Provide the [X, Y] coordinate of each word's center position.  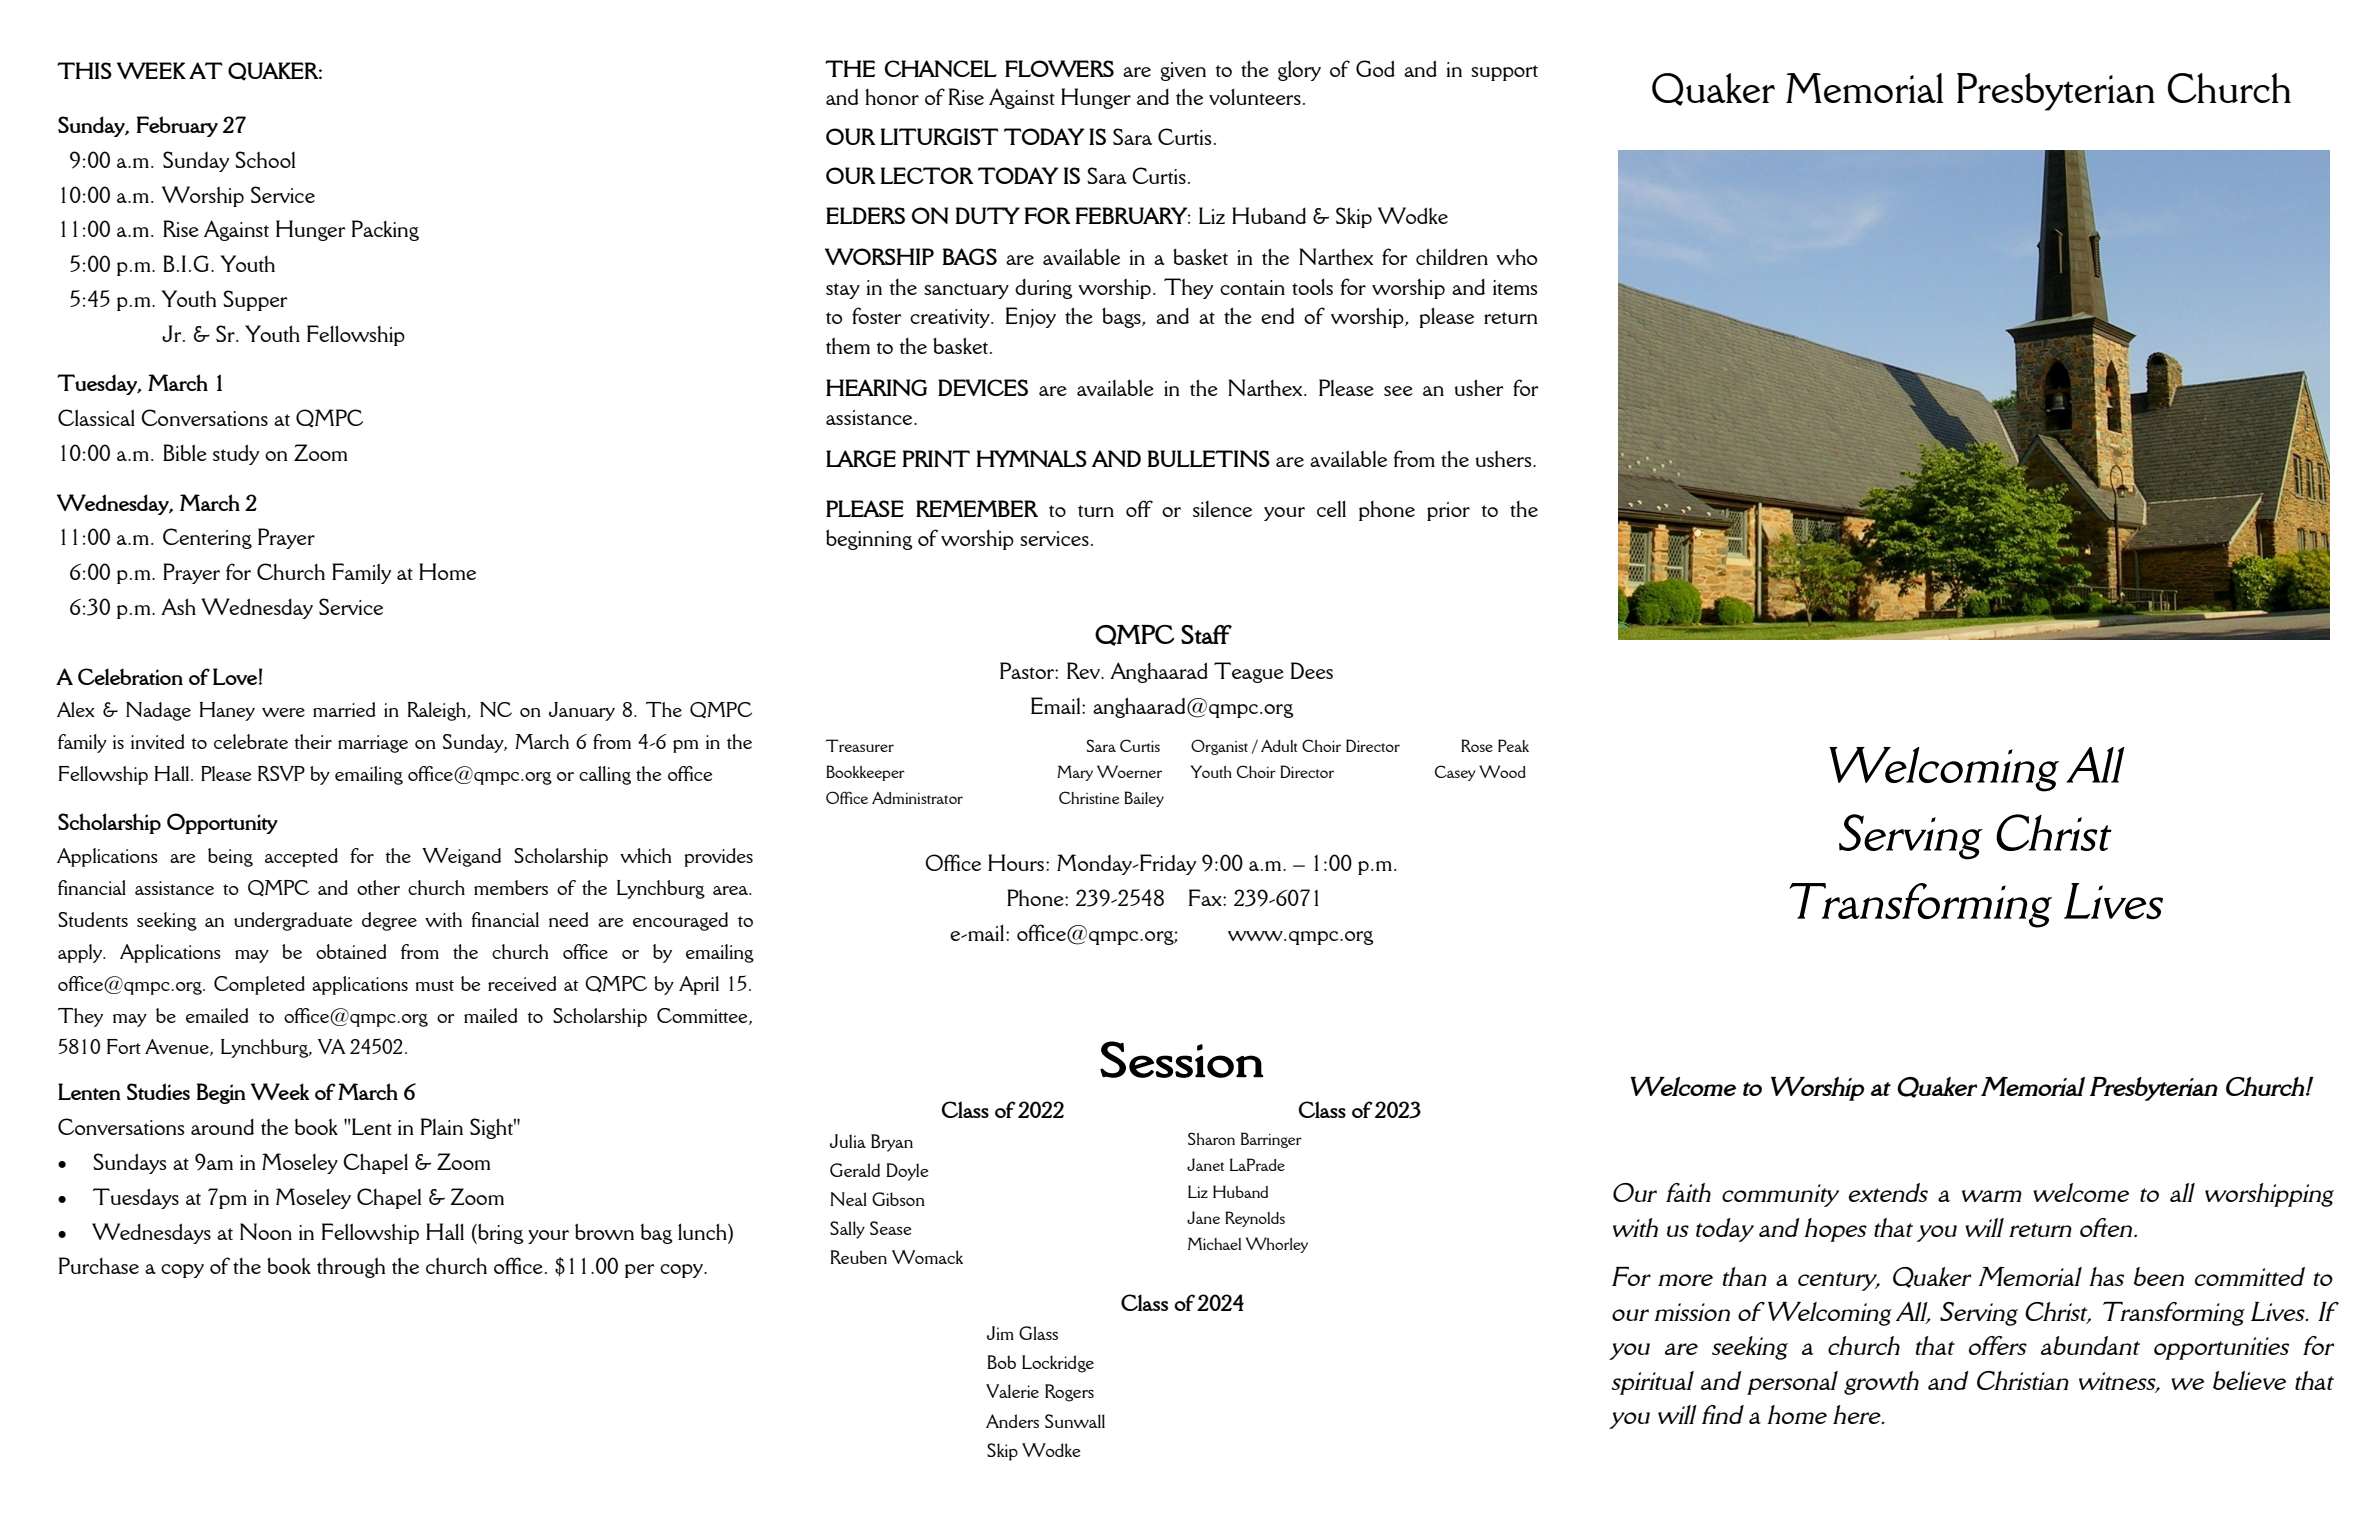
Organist [1219, 747]
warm [1992, 1196]
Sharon [1211, 1138]
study [236, 454]
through [351, 1268]
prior [1448, 511]
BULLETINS [1209, 458]
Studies [158, 1091]
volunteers [1255, 96]
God [1375, 68]
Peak [1513, 745]
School [265, 159]
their [313, 741]
